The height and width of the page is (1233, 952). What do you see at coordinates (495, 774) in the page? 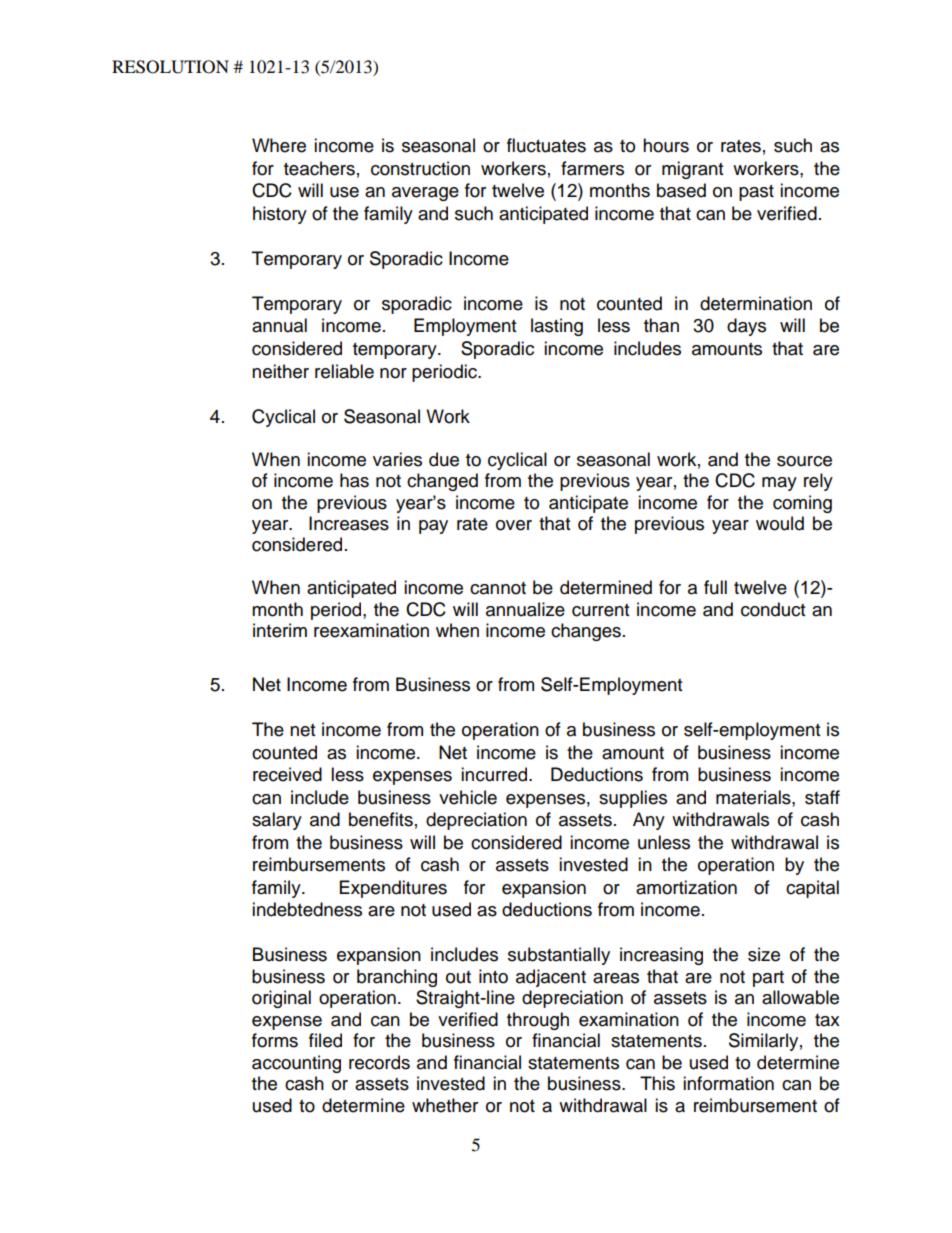
I see `incurred` at bounding box center [495, 774].
